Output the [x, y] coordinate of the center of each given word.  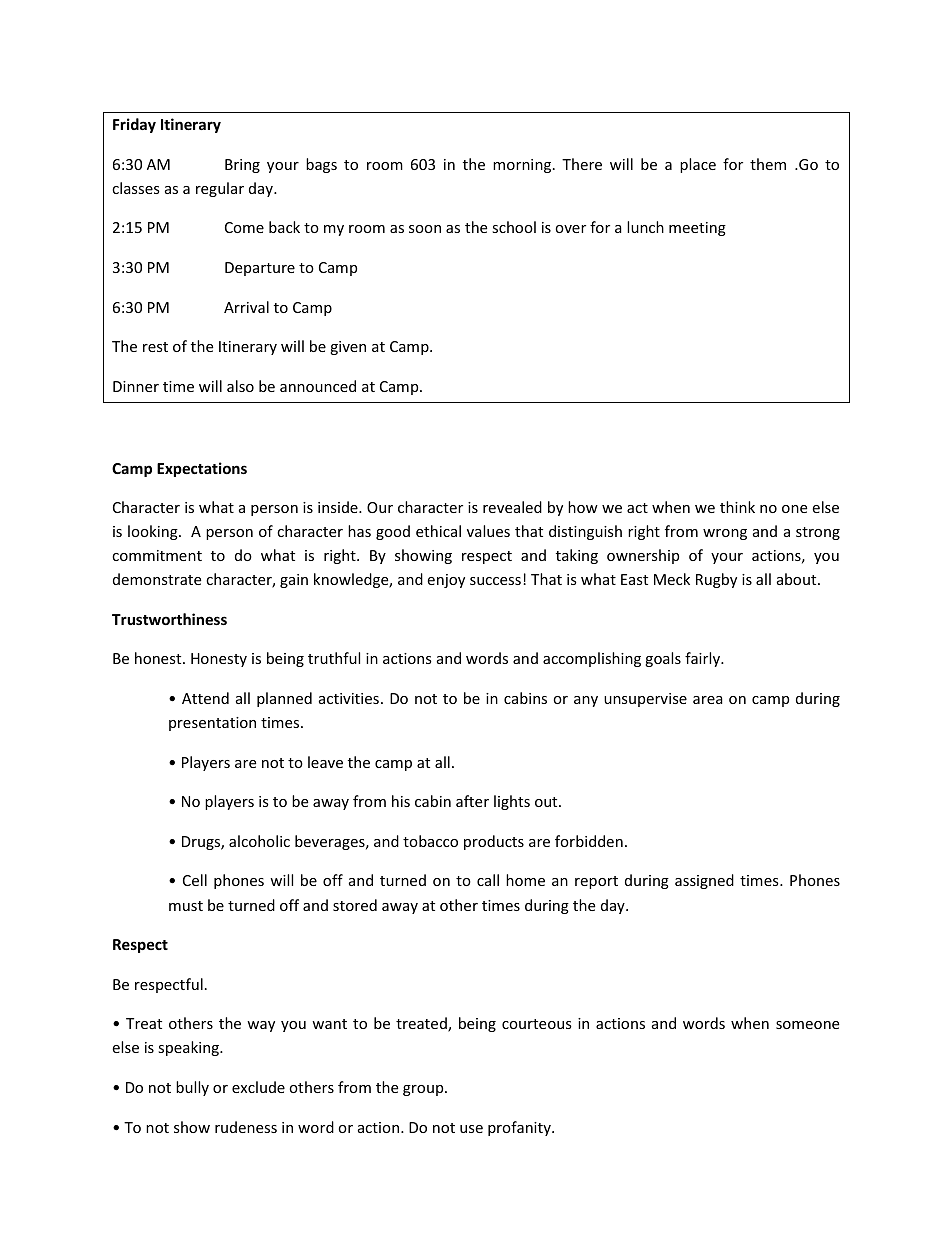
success [495, 581]
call [488, 880]
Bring [242, 166]
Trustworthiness [169, 619]
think [737, 507]
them [768, 164]
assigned [704, 881]
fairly [704, 659]
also [240, 386]
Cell [195, 880]
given [348, 348]
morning [523, 166]
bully [192, 1088]
